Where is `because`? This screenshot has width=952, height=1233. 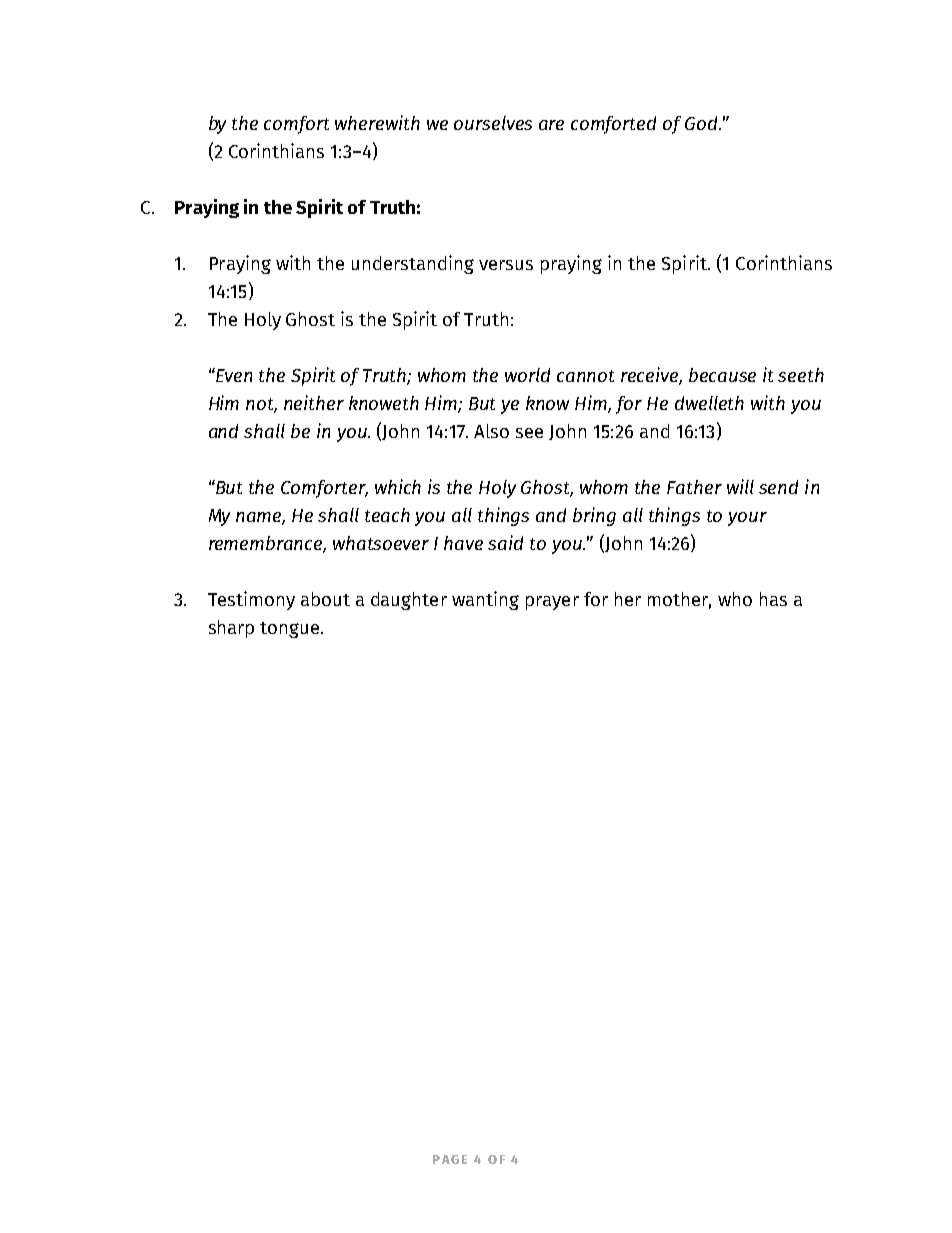
because is located at coordinates (722, 375).
